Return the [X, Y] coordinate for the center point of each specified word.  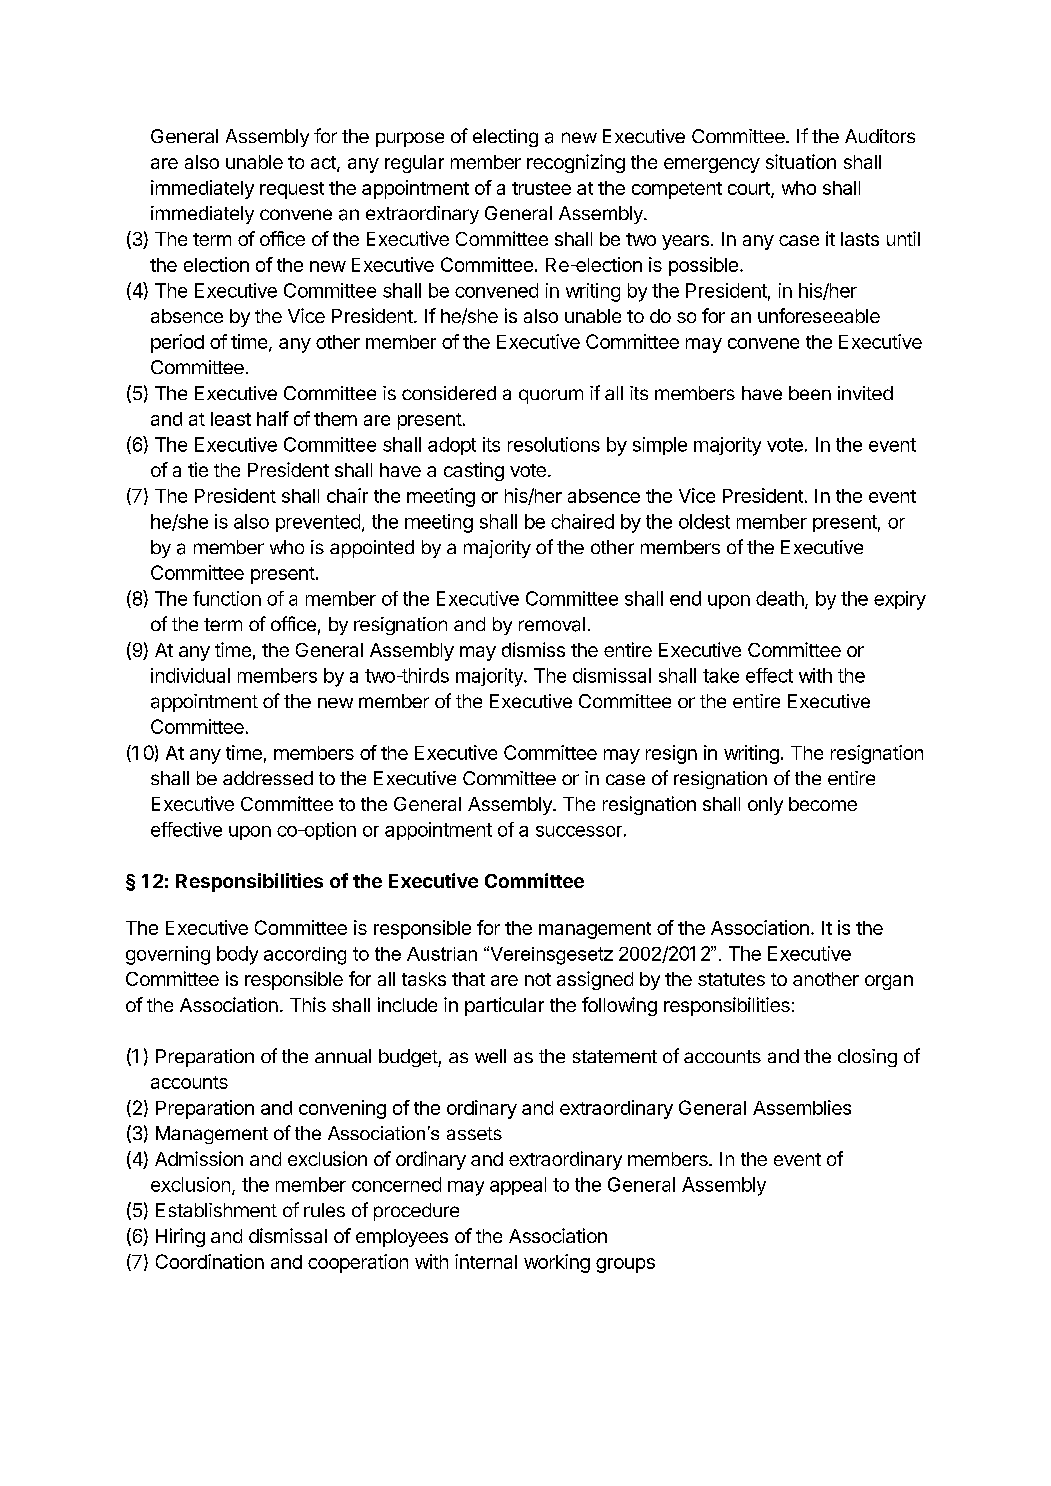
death [780, 598]
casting [474, 471]
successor [579, 831]
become [823, 804]
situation [801, 161]
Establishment [216, 1210]
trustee [541, 188]
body [237, 955]
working [557, 1263]
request [292, 190]
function [227, 598]
